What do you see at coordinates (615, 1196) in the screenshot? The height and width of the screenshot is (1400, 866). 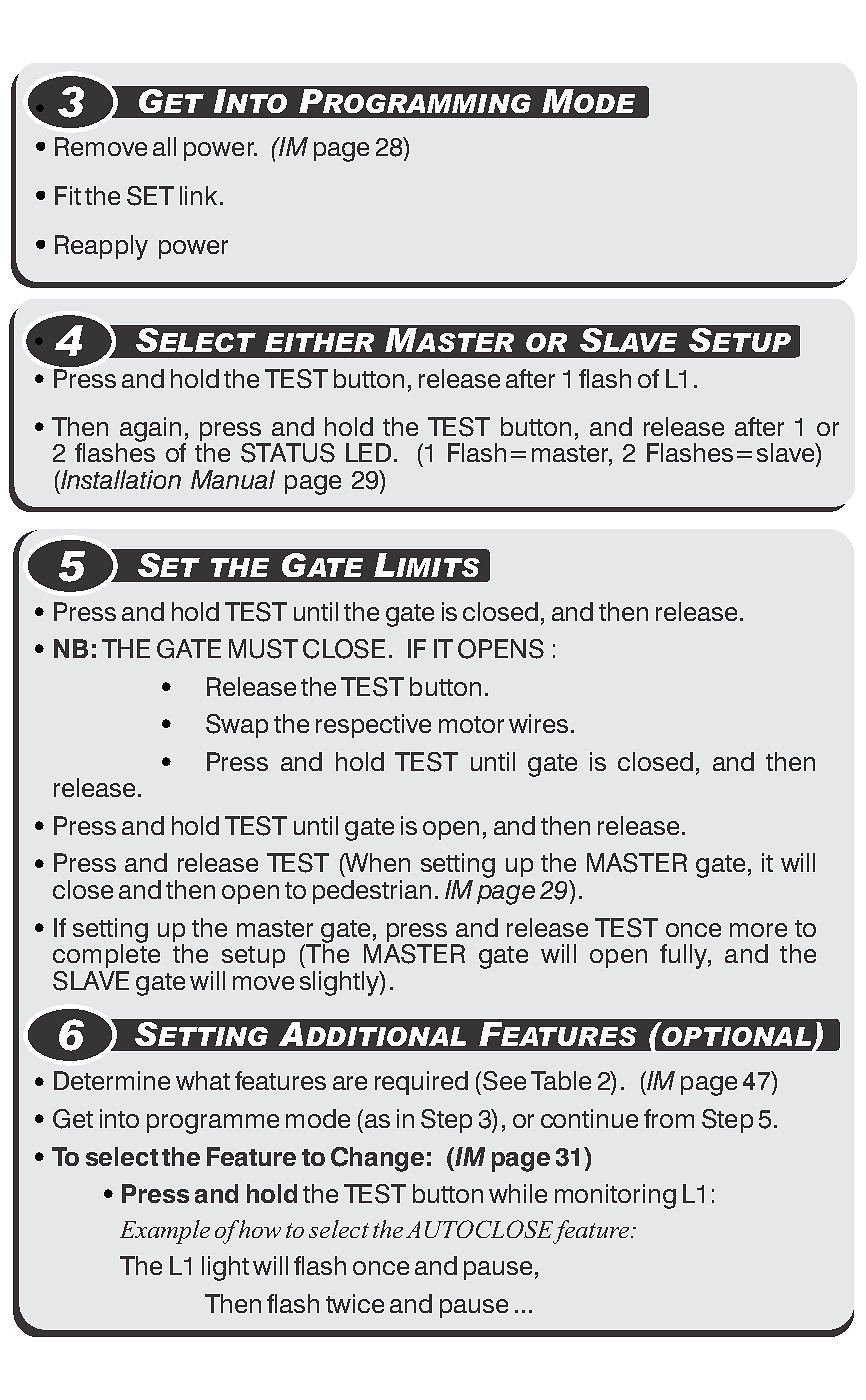 I see `monitoring` at bounding box center [615, 1196].
